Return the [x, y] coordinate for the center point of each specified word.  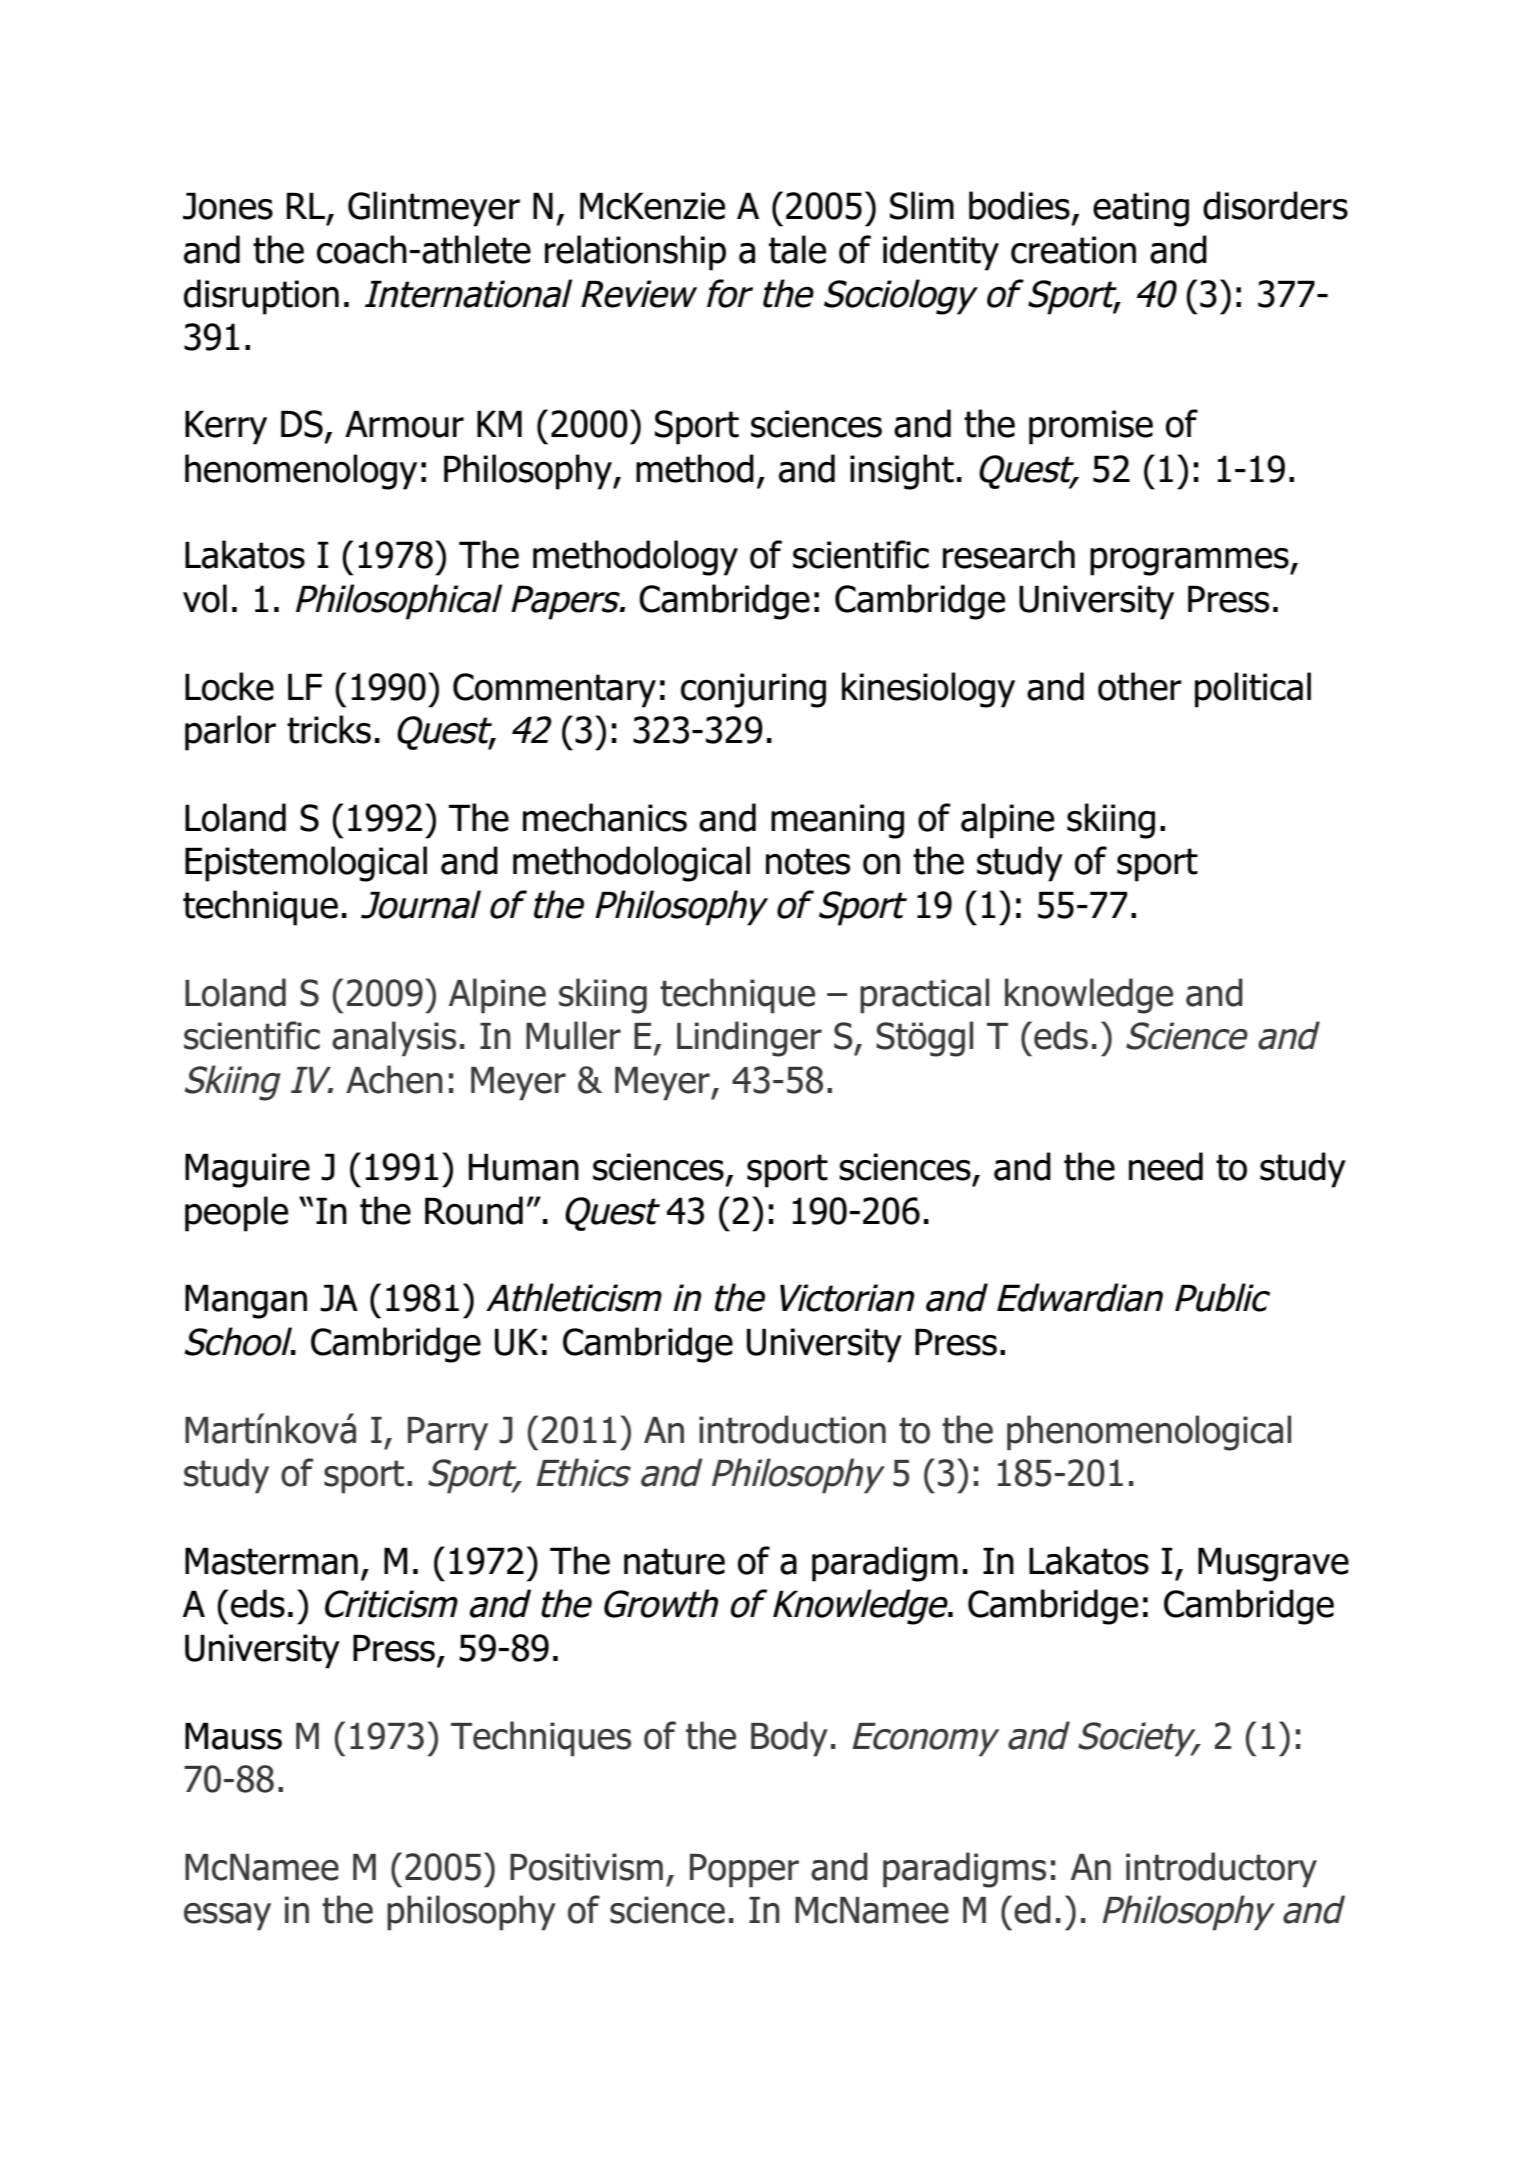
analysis [394, 1039]
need [1166, 1166]
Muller [573, 1035]
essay [227, 1917]
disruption [261, 297]
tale [797, 249]
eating [1141, 209]
